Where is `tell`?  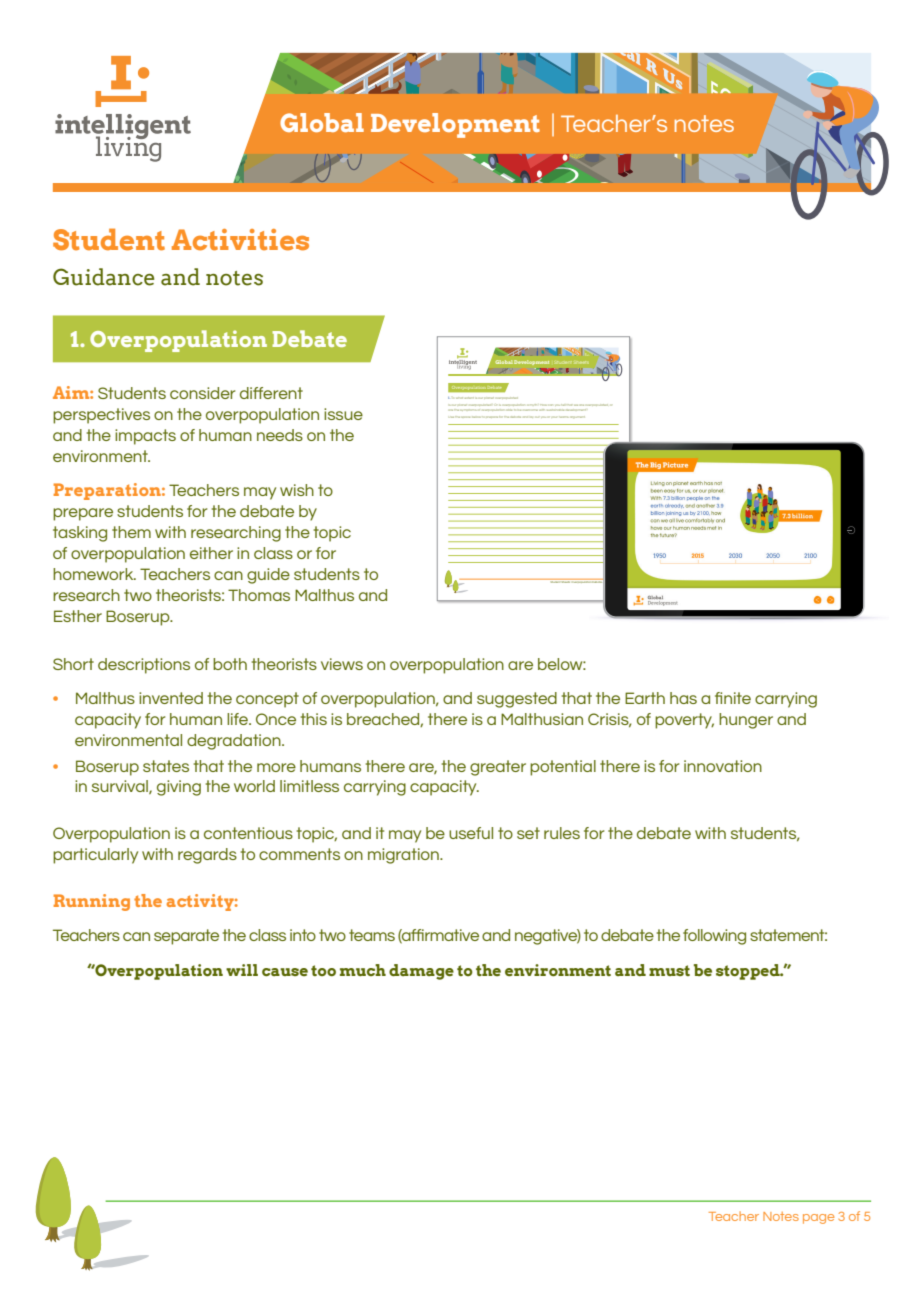 tell is located at coordinates (563, 405).
